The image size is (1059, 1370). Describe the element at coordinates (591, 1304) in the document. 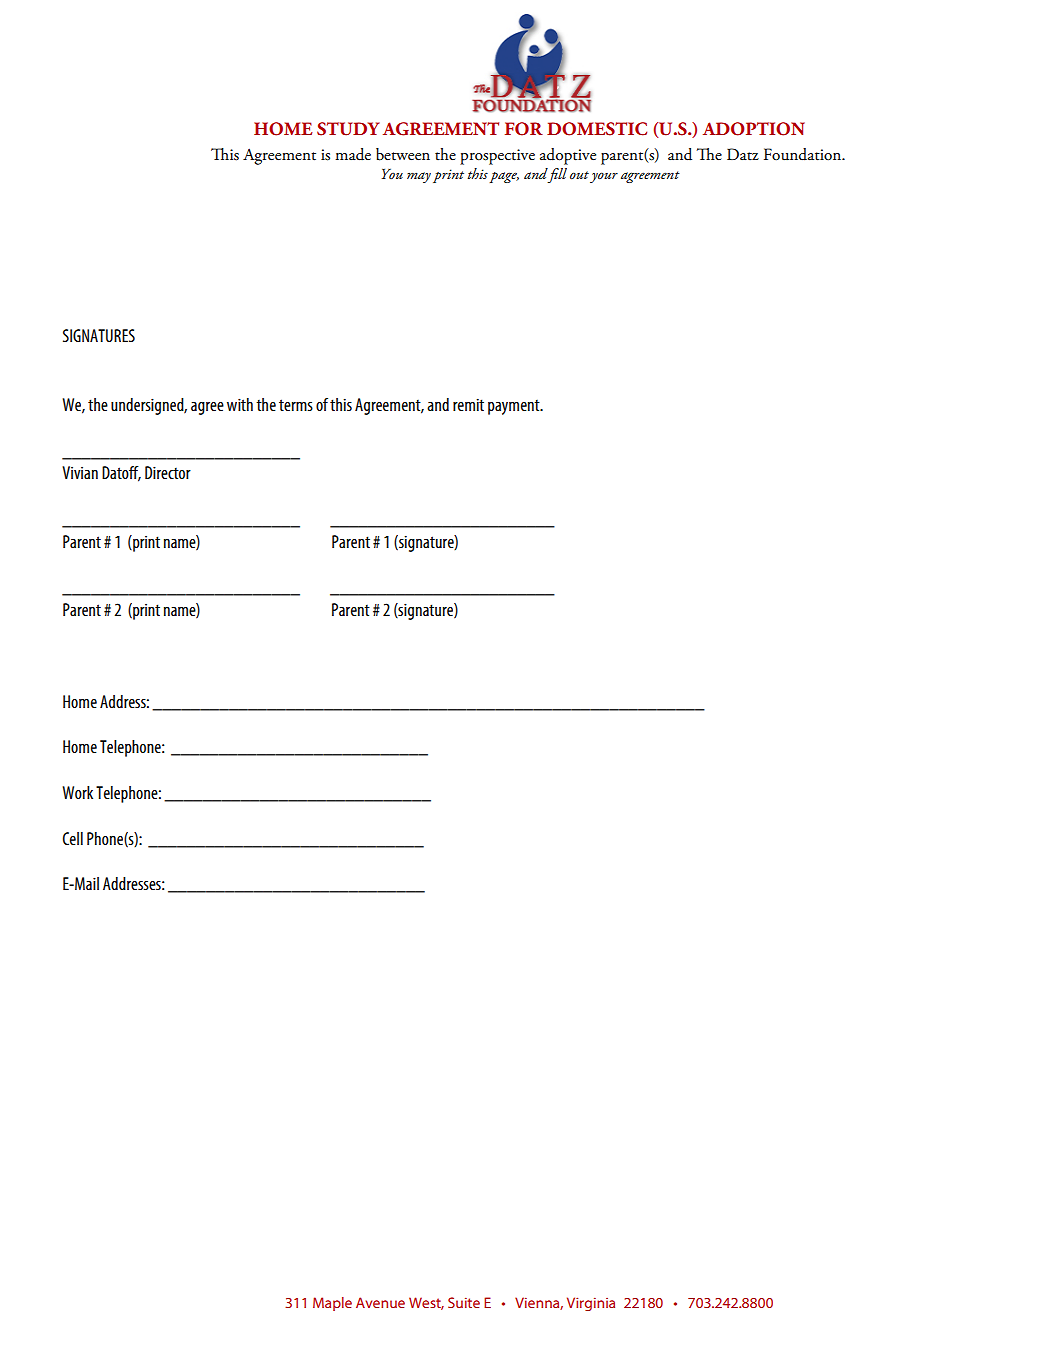

I see `Virginia` at that location.
